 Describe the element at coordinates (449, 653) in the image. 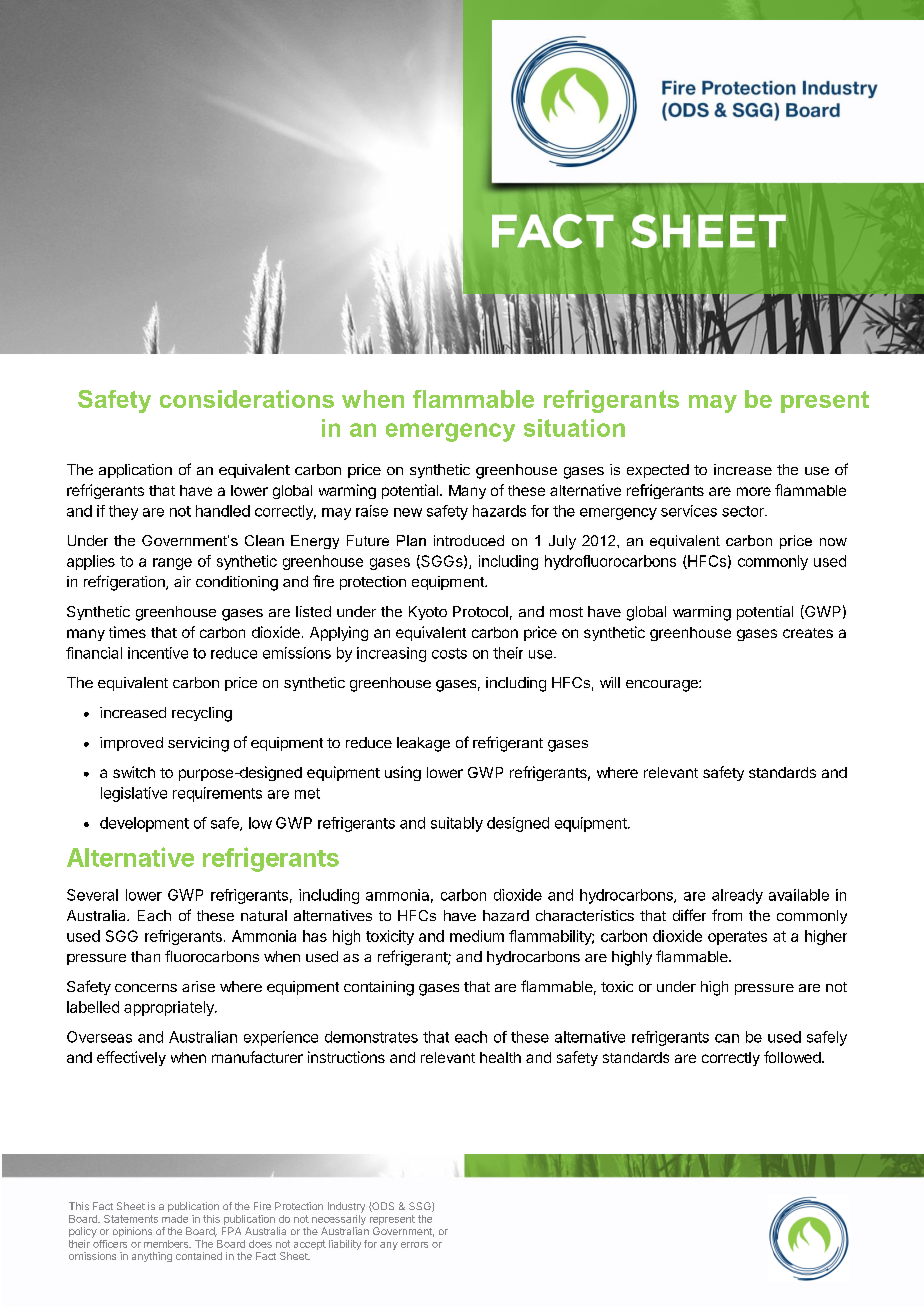

I see `costs` at that location.
